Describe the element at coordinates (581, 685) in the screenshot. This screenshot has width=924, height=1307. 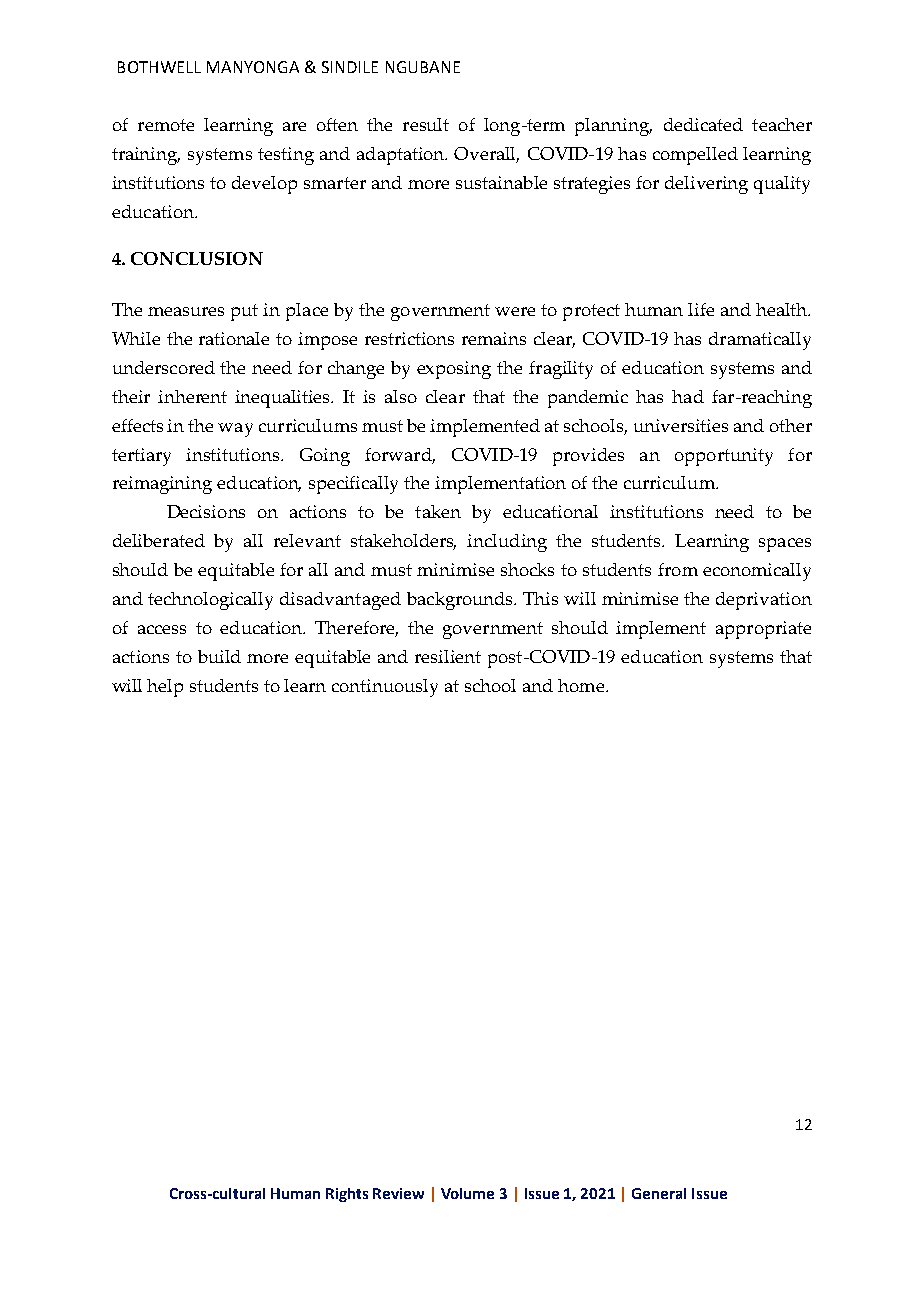
I see `home` at that location.
